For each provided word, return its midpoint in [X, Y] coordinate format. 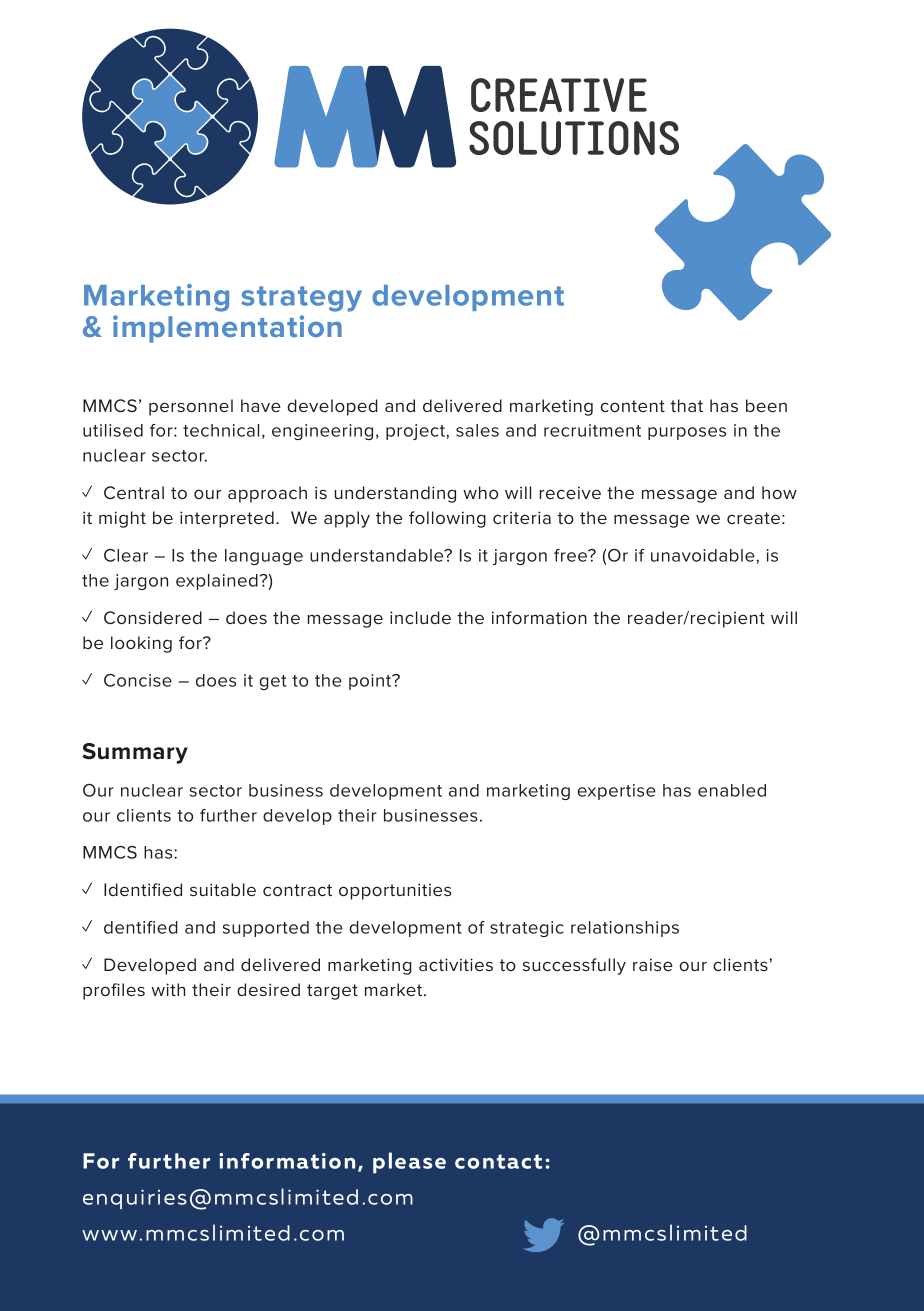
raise [653, 964]
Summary [135, 753]
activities [456, 964]
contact [498, 1161]
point [371, 682]
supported [266, 929]
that [687, 405]
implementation [227, 329]
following [447, 519]
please [409, 1163]
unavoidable [704, 555]
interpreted [227, 519]
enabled [732, 790]
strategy [301, 299]
